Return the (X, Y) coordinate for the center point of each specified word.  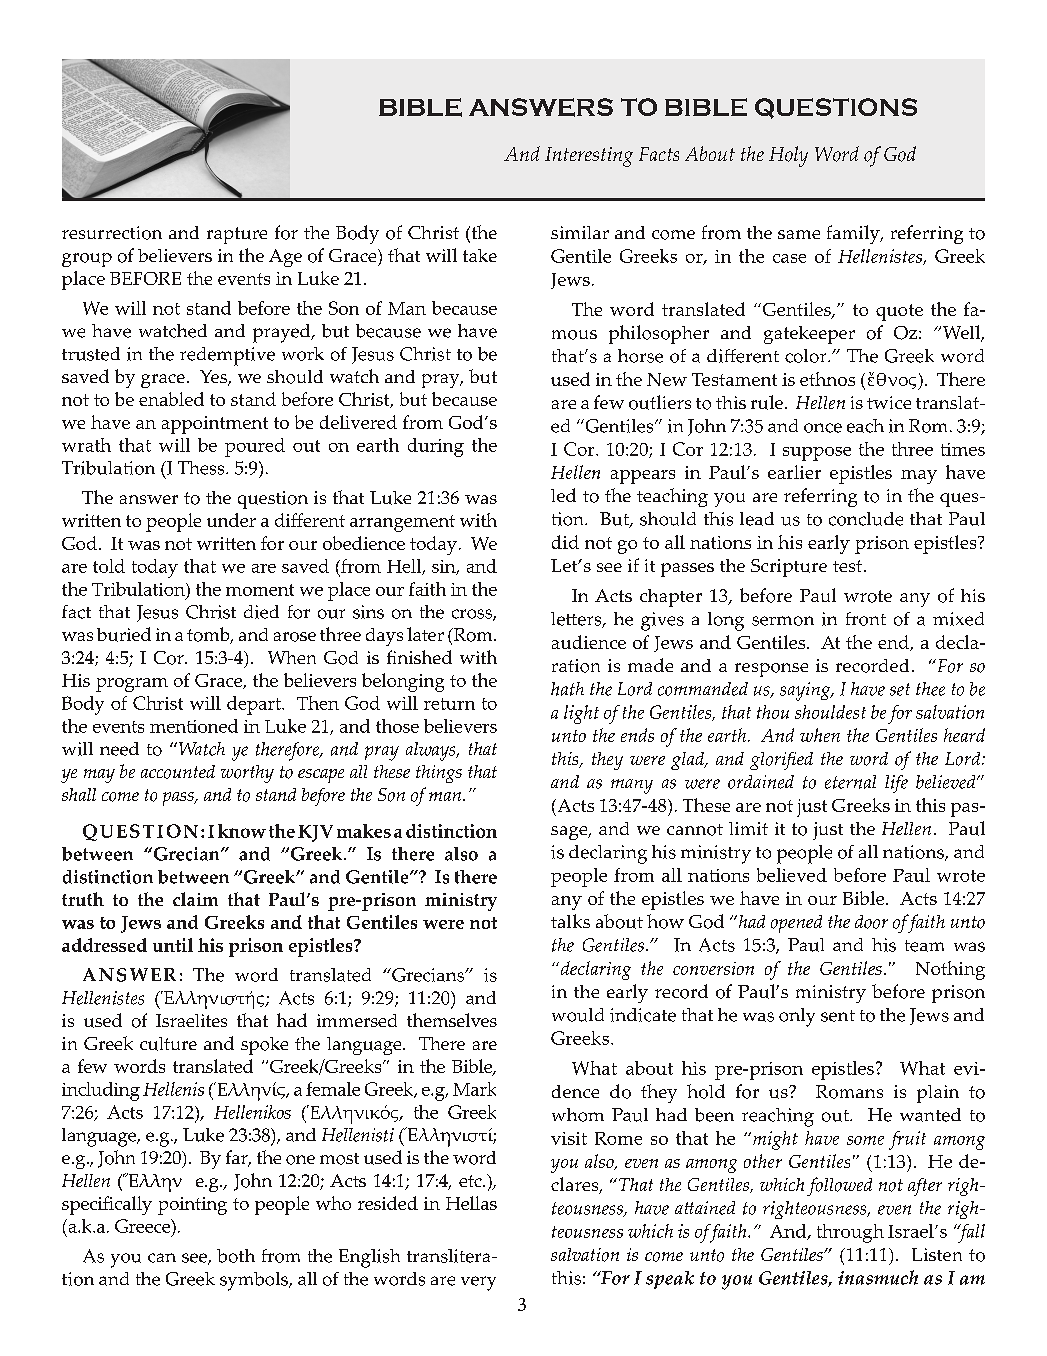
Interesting (589, 157)
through (850, 1233)
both (236, 1256)
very (478, 1283)
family (854, 234)
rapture (237, 235)
